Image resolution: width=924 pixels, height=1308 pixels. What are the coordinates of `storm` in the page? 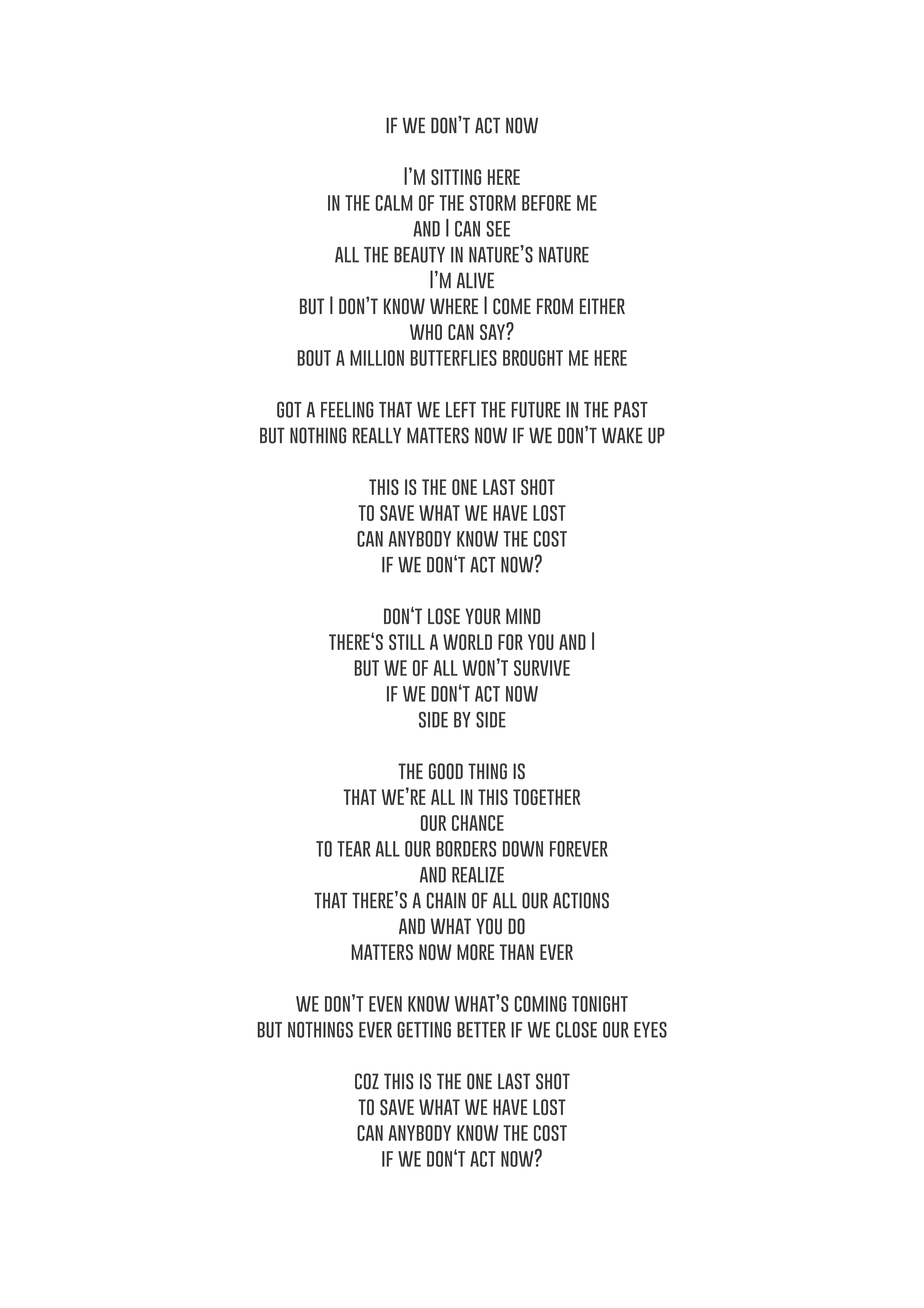 It's located at (493, 203).
